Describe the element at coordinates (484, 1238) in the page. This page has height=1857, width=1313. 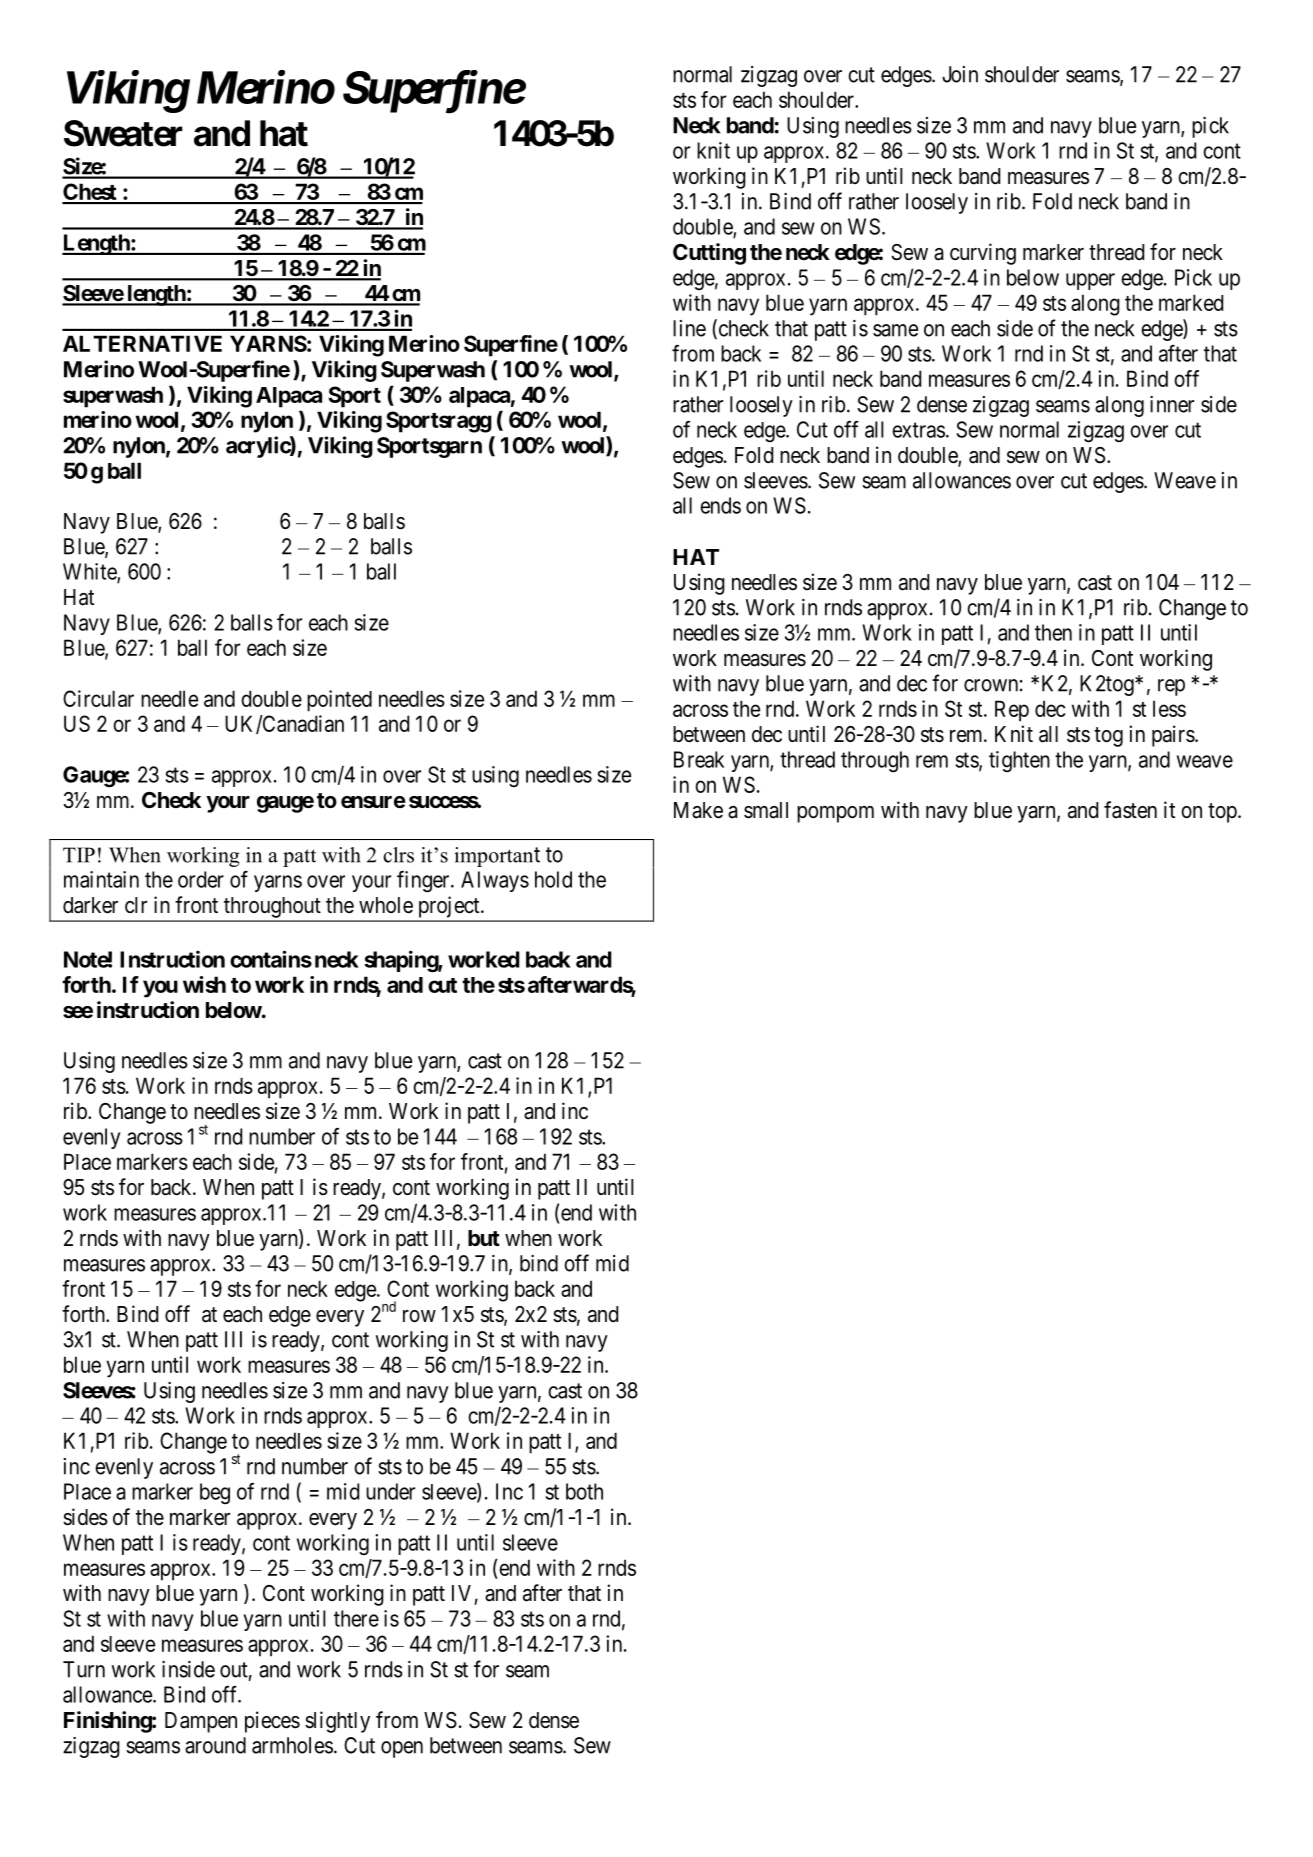
I see `but` at that location.
